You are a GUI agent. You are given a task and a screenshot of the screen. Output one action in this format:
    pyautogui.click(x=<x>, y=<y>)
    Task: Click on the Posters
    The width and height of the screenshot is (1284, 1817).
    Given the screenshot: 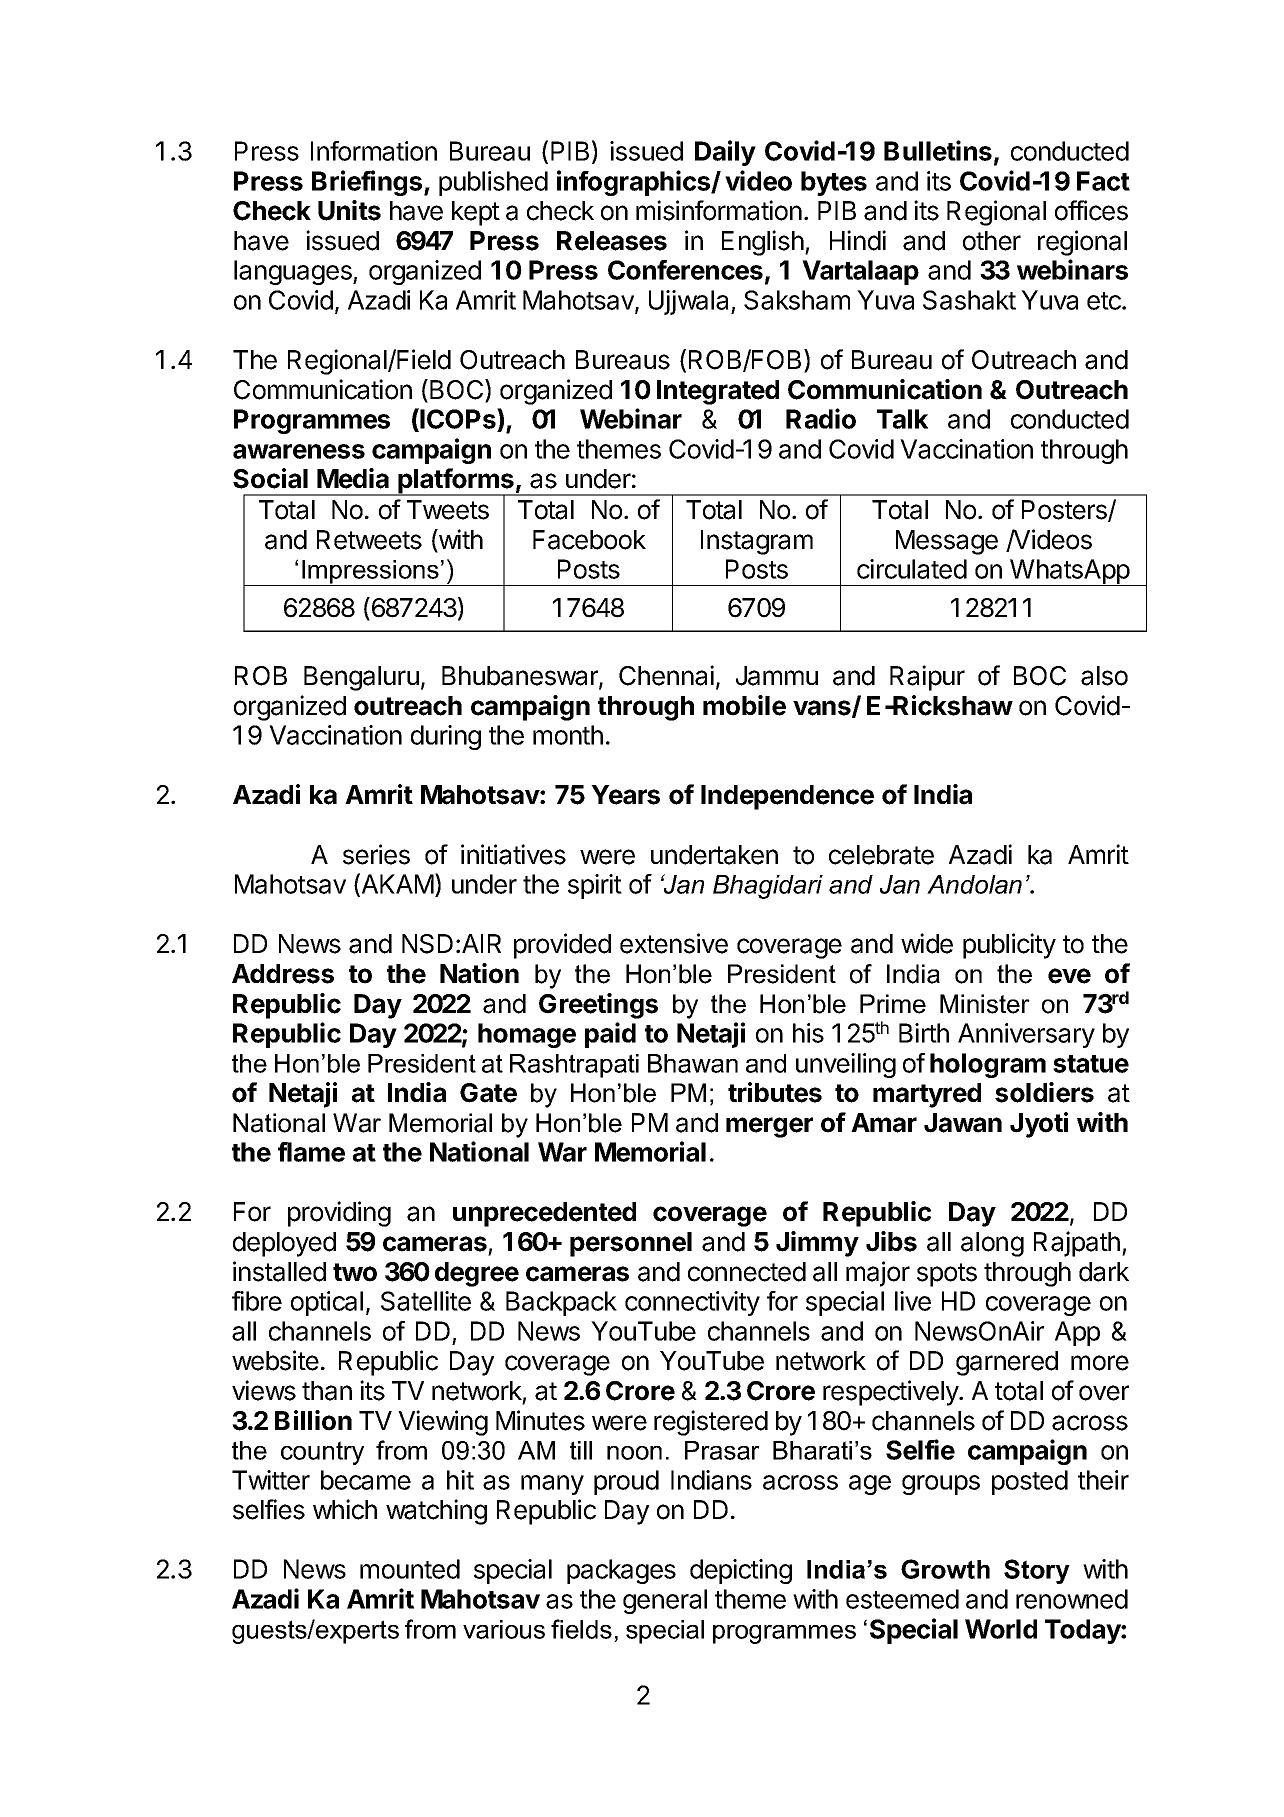 What is the action you would take?
    pyautogui.click(x=1065, y=511)
